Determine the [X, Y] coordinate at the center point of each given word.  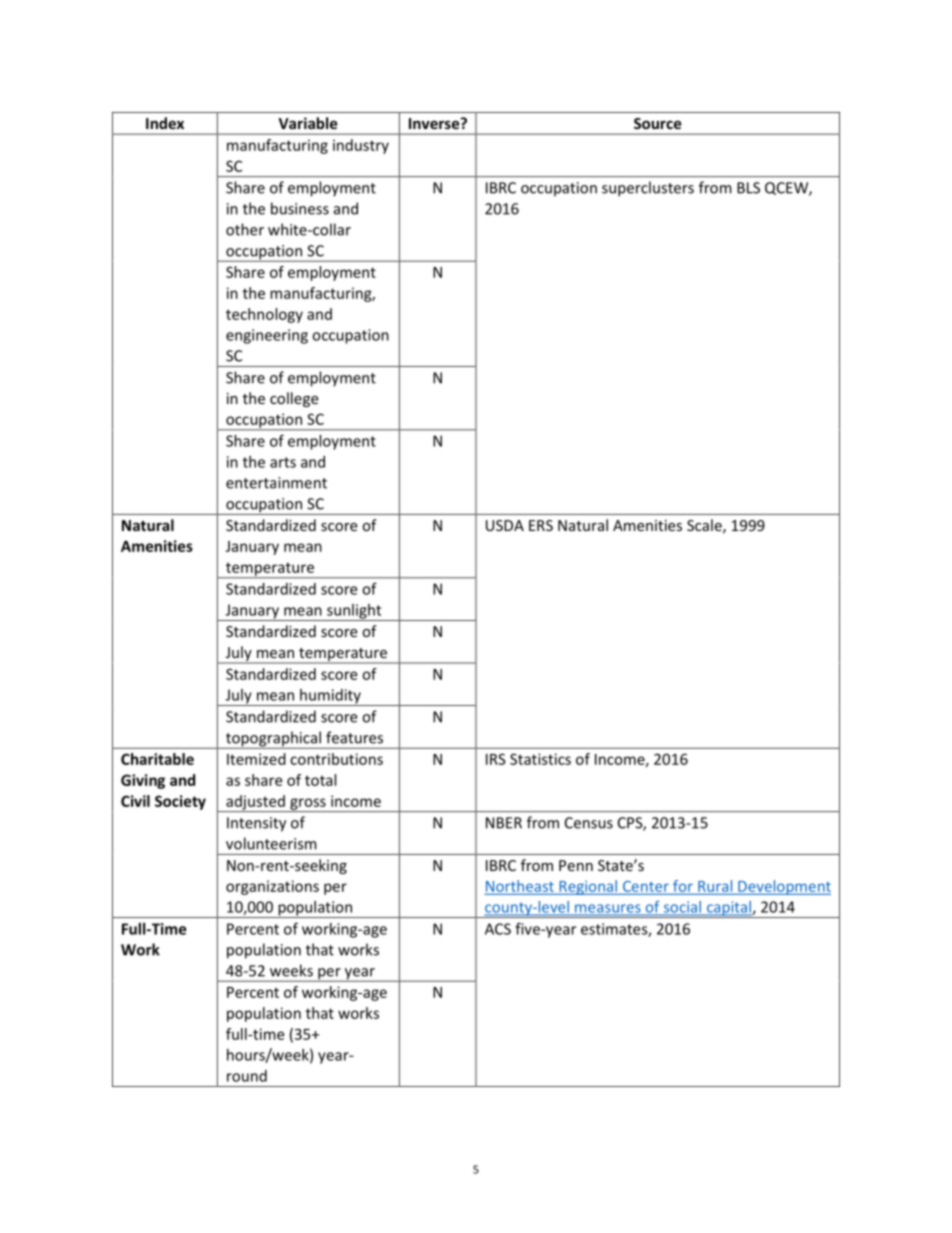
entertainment [276, 483]
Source [658, 123]
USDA [505, 525]
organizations [272, 887]
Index [165, 123]
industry [361, 146]
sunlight [354, 612]
